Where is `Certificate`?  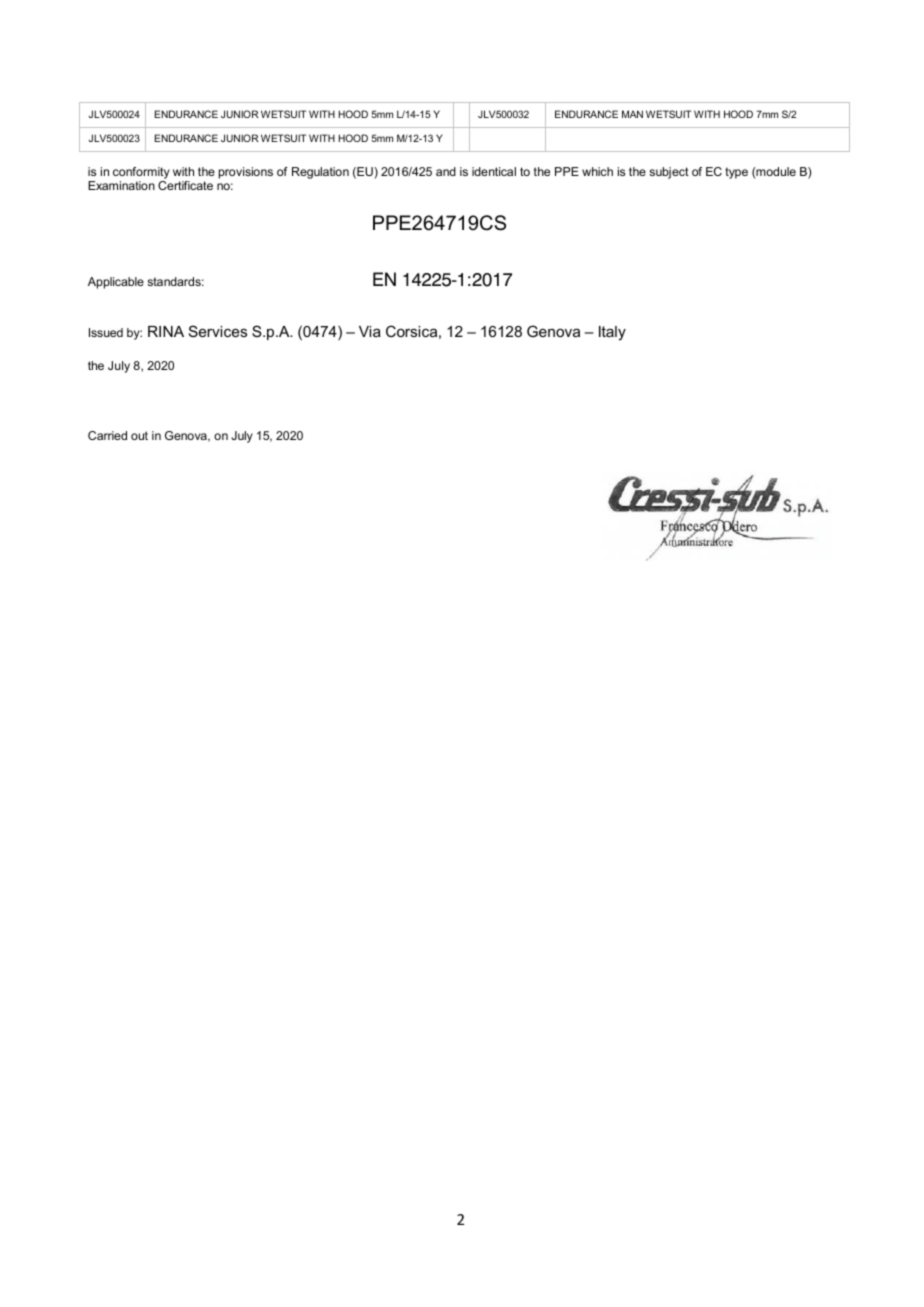
Certificate is located at coordinates (185, 185).
